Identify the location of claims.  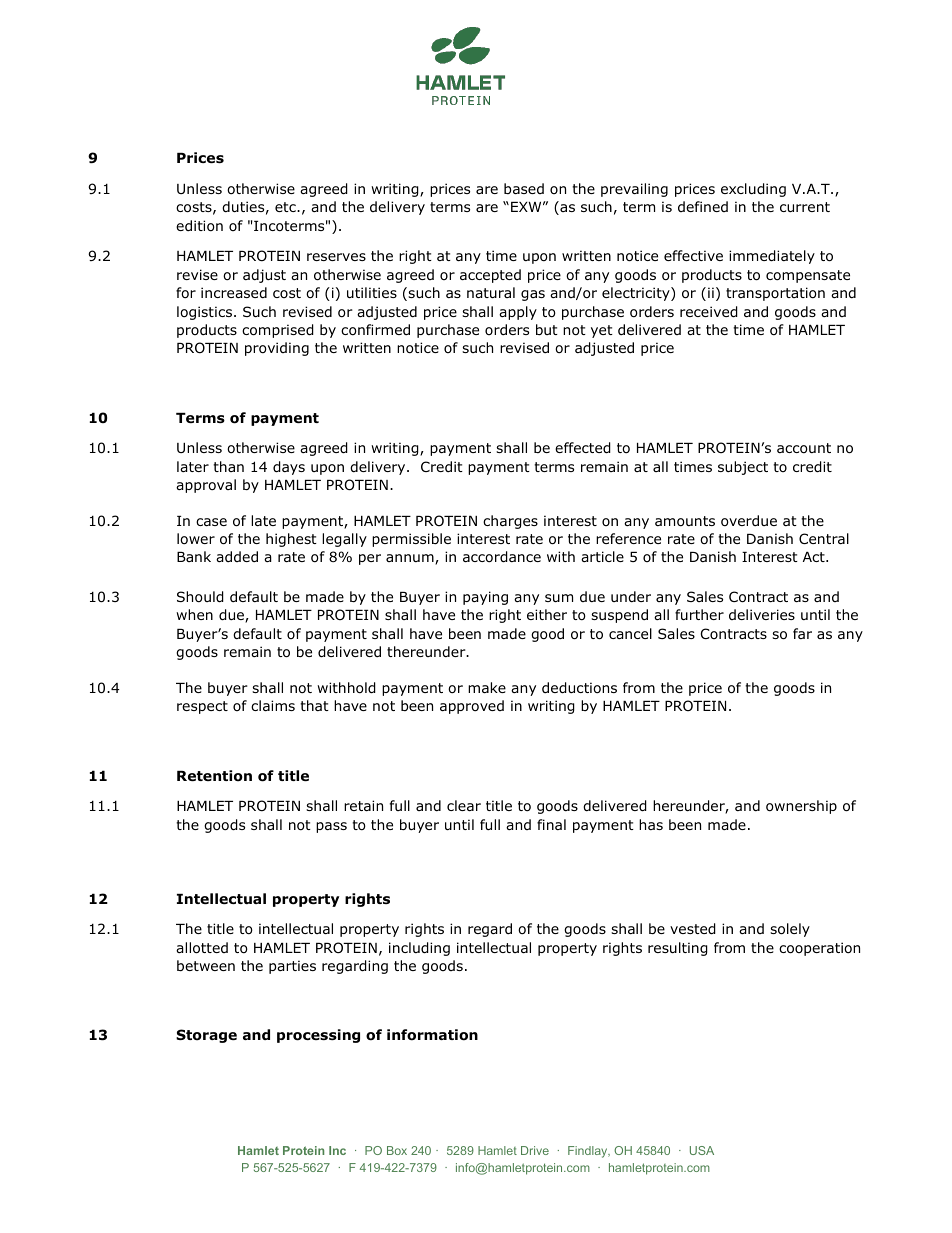
(273, 705).
